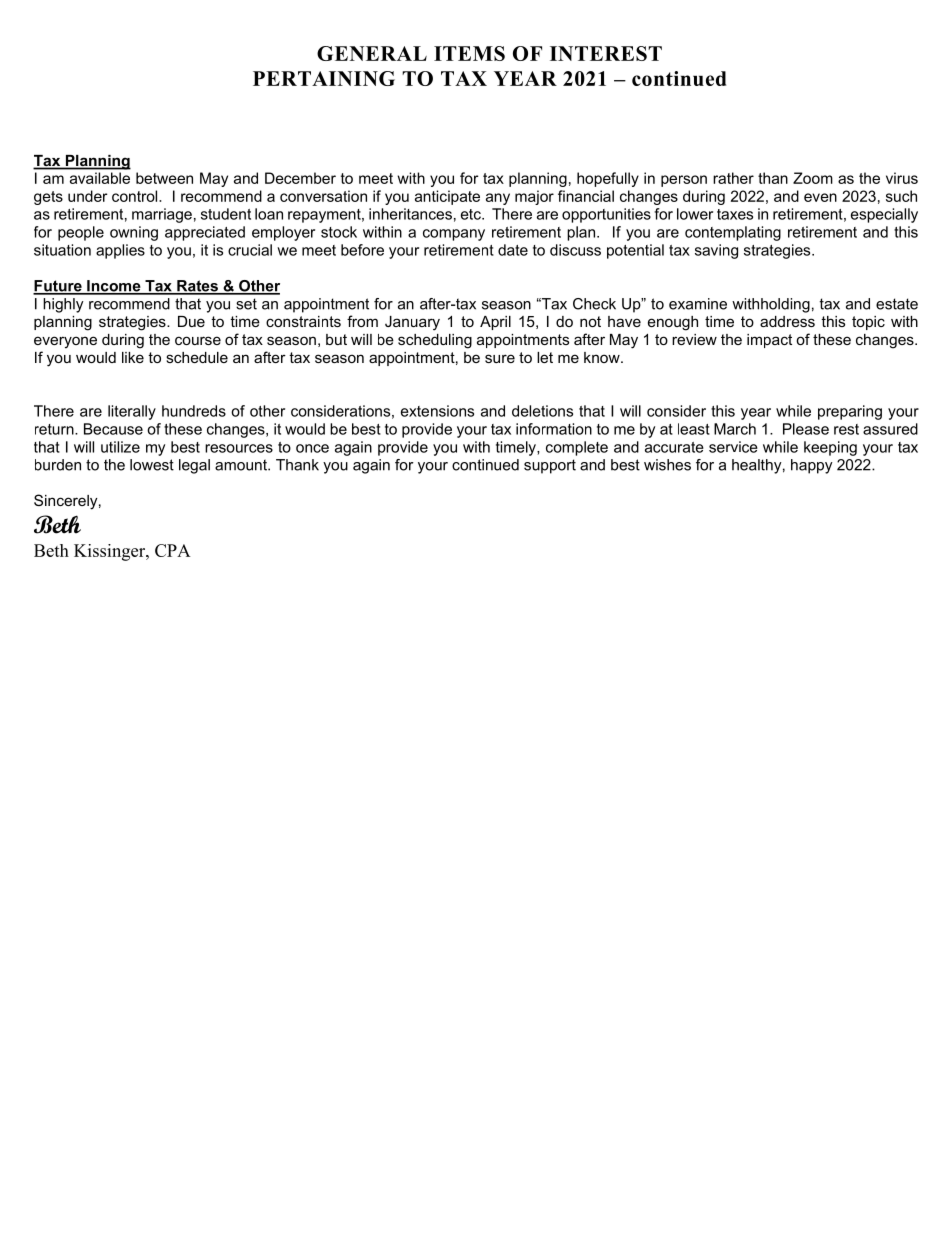 This screenshot has height=1233, width=952. Describe the element at coordinates (472, 214) in the screenshot. I see `etc` at that location.
